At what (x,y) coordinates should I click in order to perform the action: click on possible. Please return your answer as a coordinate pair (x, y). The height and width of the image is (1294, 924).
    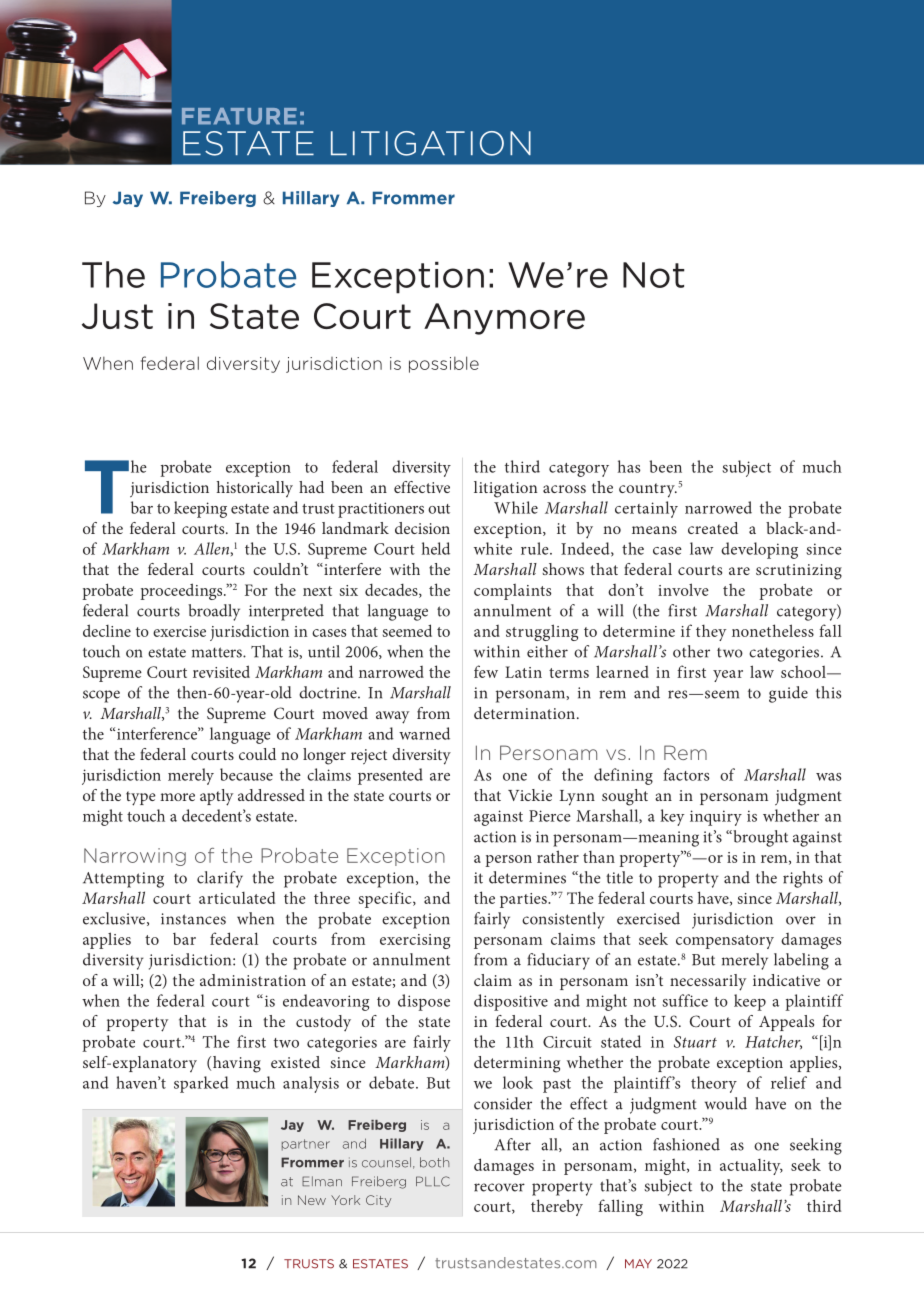
    Looking at the image, I should click on (444, 364).
